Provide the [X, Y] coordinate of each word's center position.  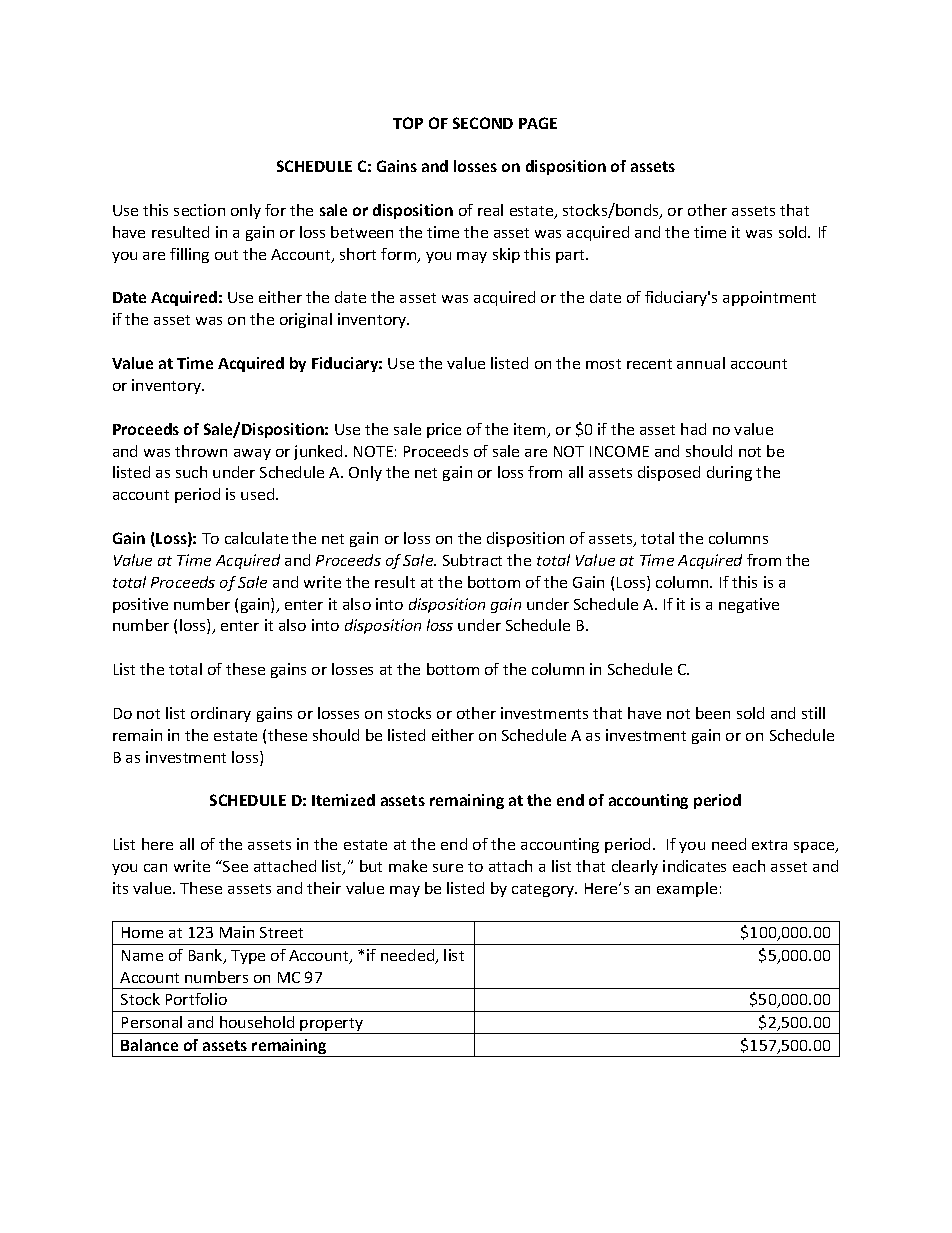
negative [749, 605]
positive [140, 605]
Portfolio [196, 999]
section [199, 210]
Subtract [472, 560]
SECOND [483, 123]
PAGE [538, 123]
